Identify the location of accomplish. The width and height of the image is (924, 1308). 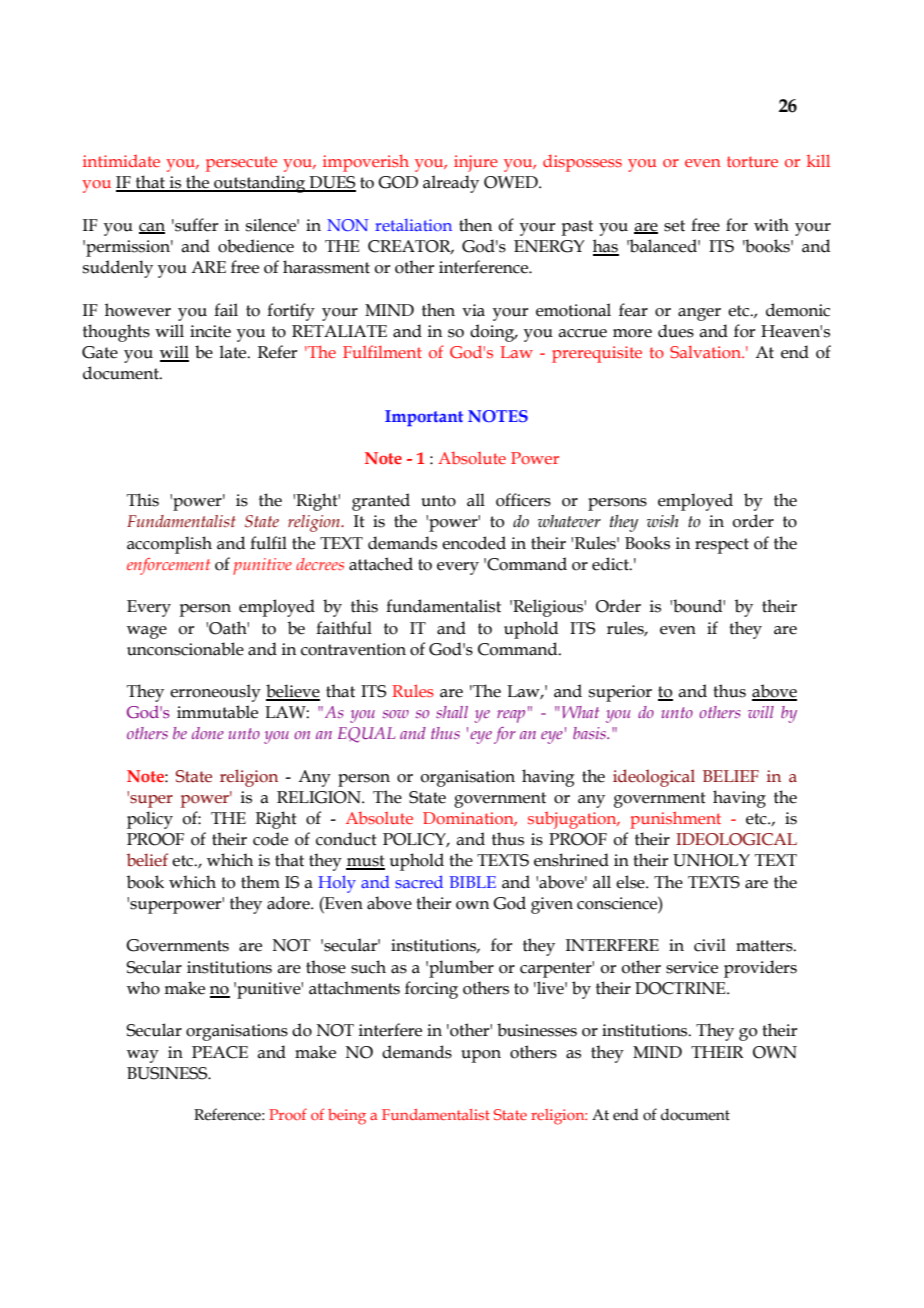
(169, 545).
